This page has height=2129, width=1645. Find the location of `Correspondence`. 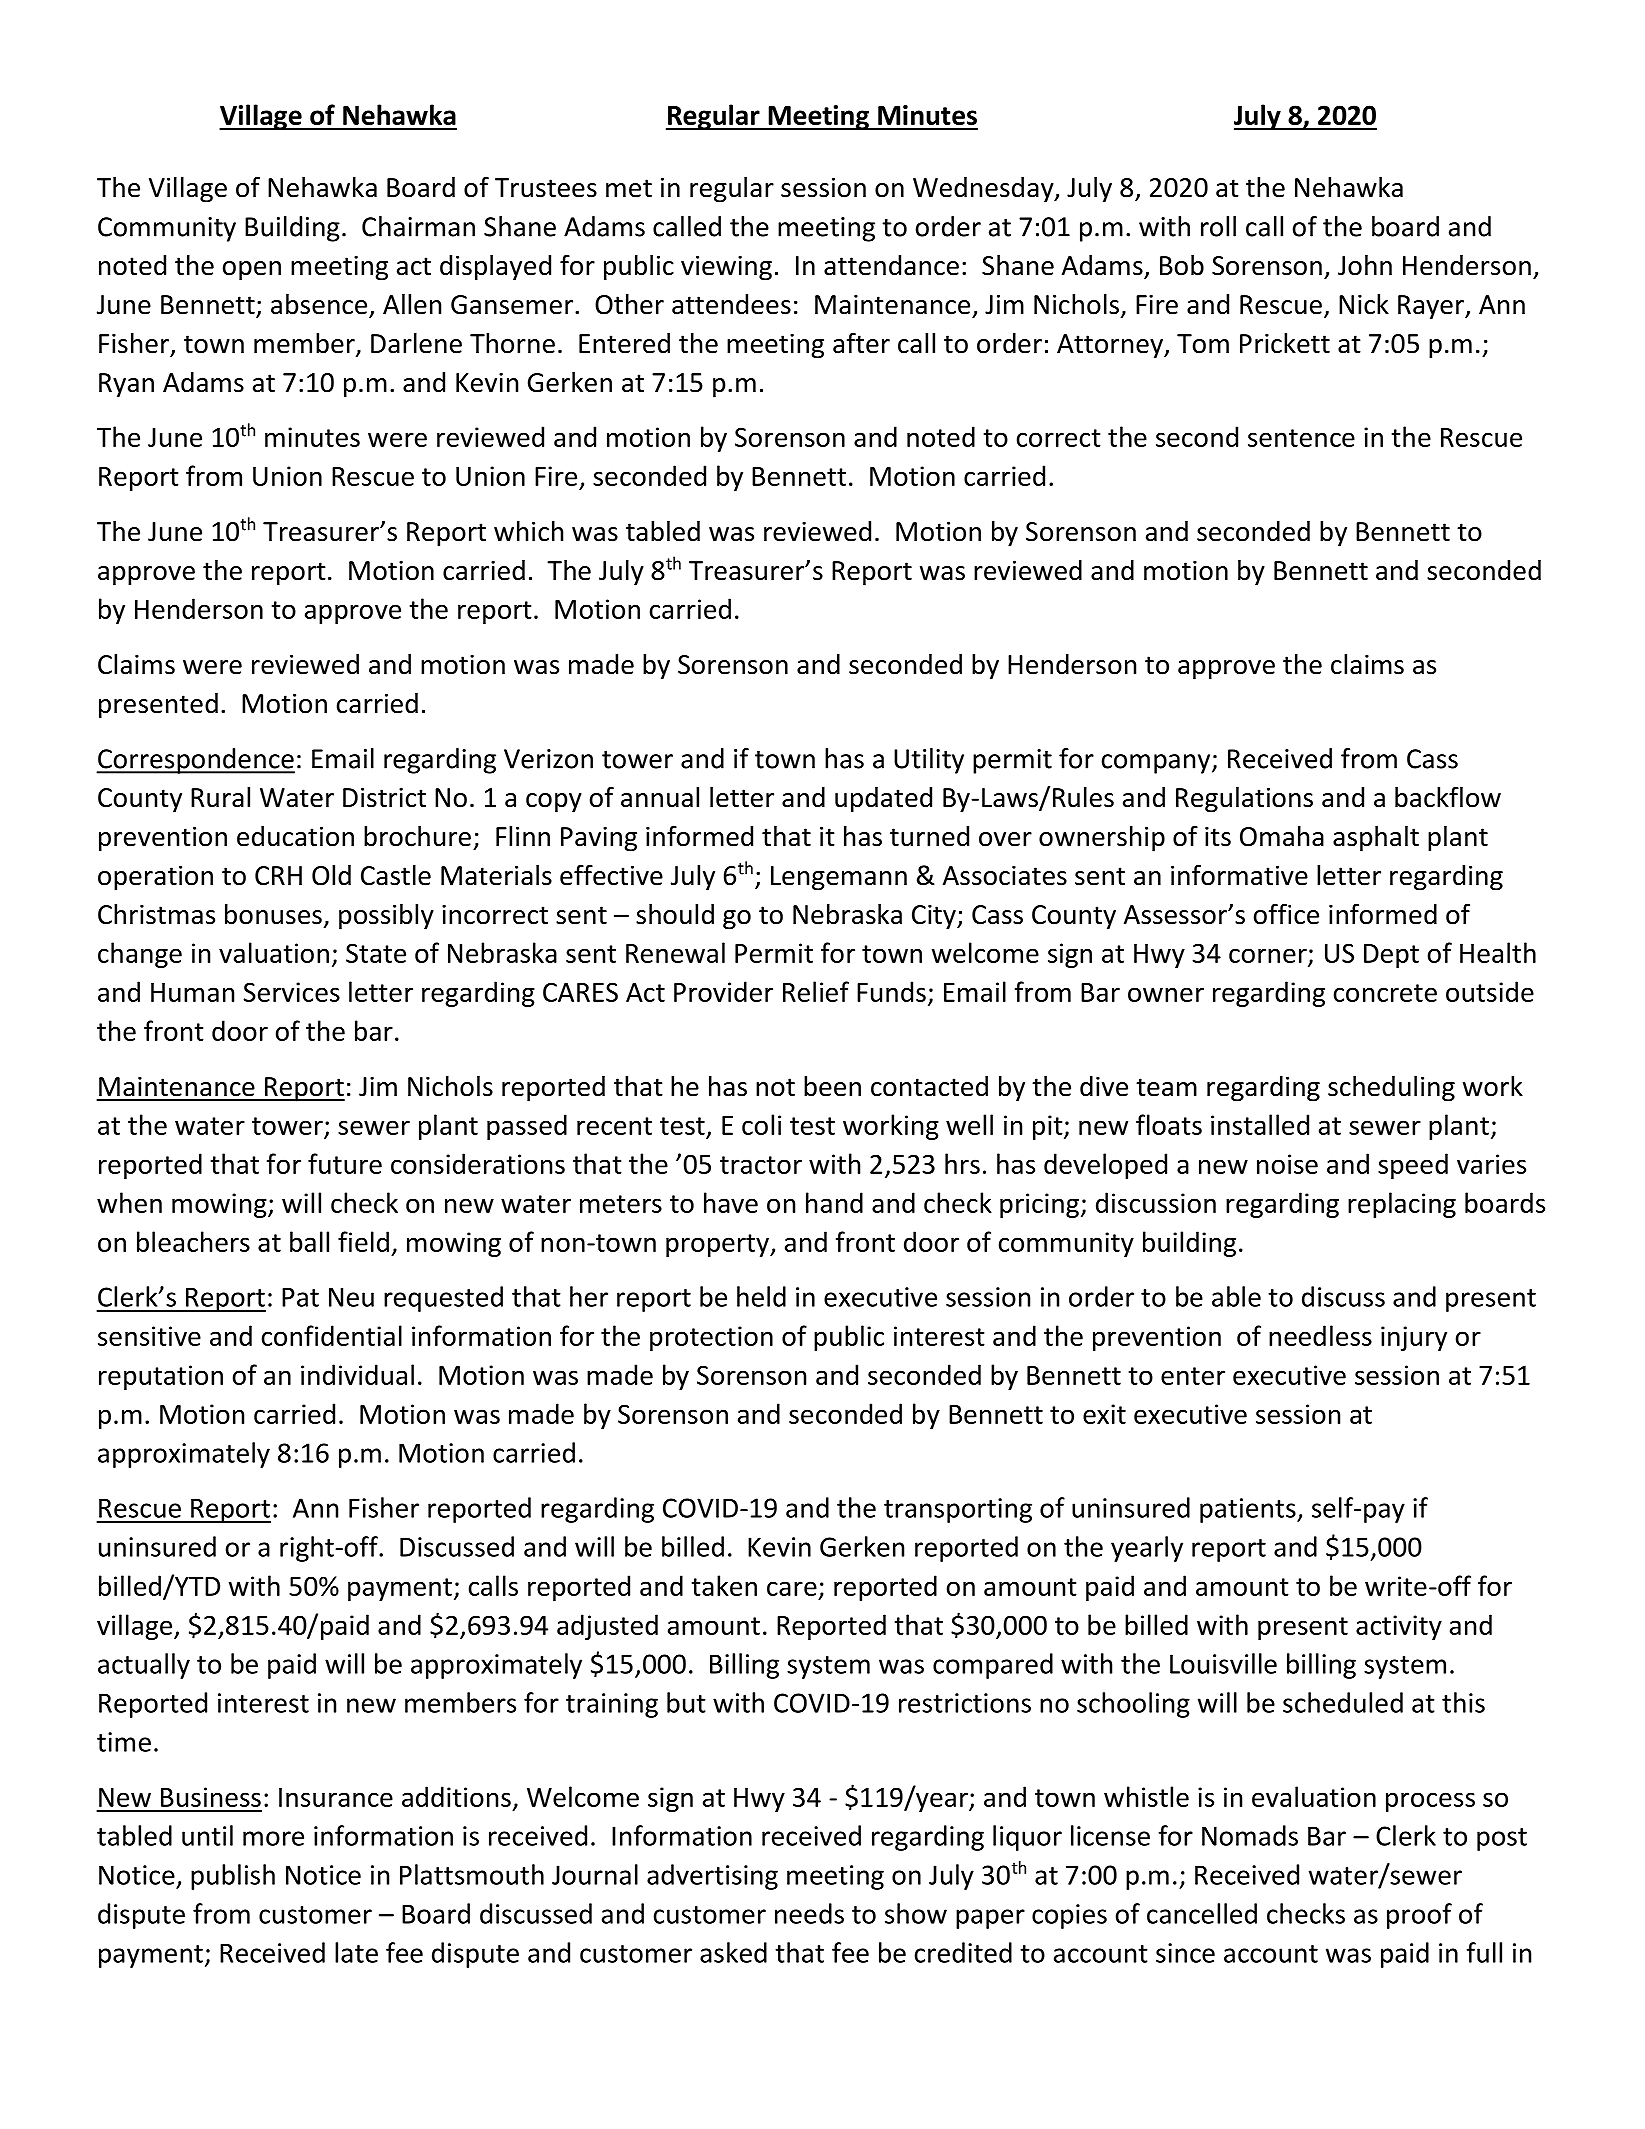

Correspondence is located at coordinates (195, 761).
